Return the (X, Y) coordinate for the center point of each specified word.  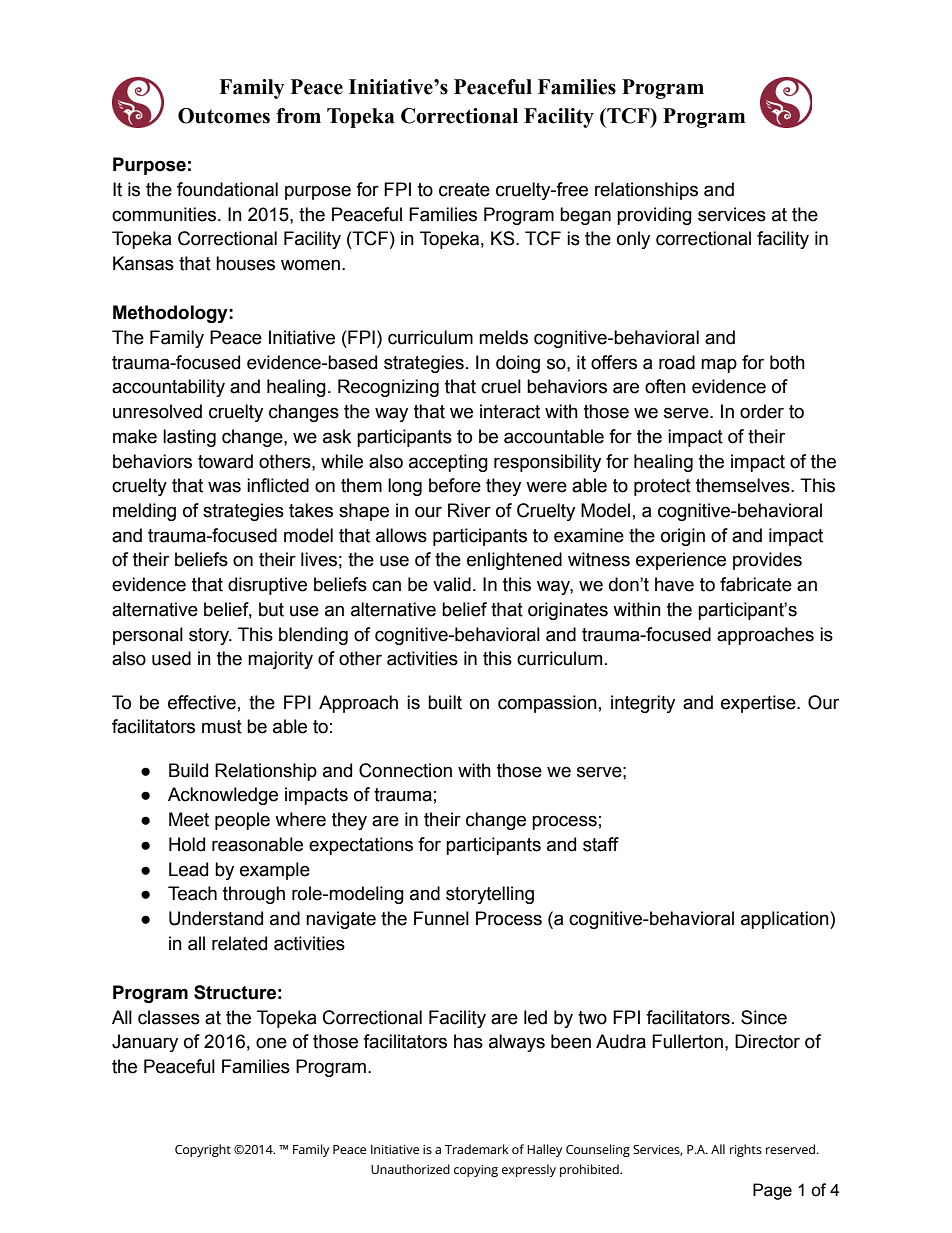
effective (202, 702)
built (445, 702)
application (786, 920)
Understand (216, 918)
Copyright (203, 1150)
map (719, 365)
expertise (759, 704)
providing (654, 216)
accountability (168, 388)
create (464, 190)
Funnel (441, 918)
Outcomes (224, 116)
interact (510, 411)
